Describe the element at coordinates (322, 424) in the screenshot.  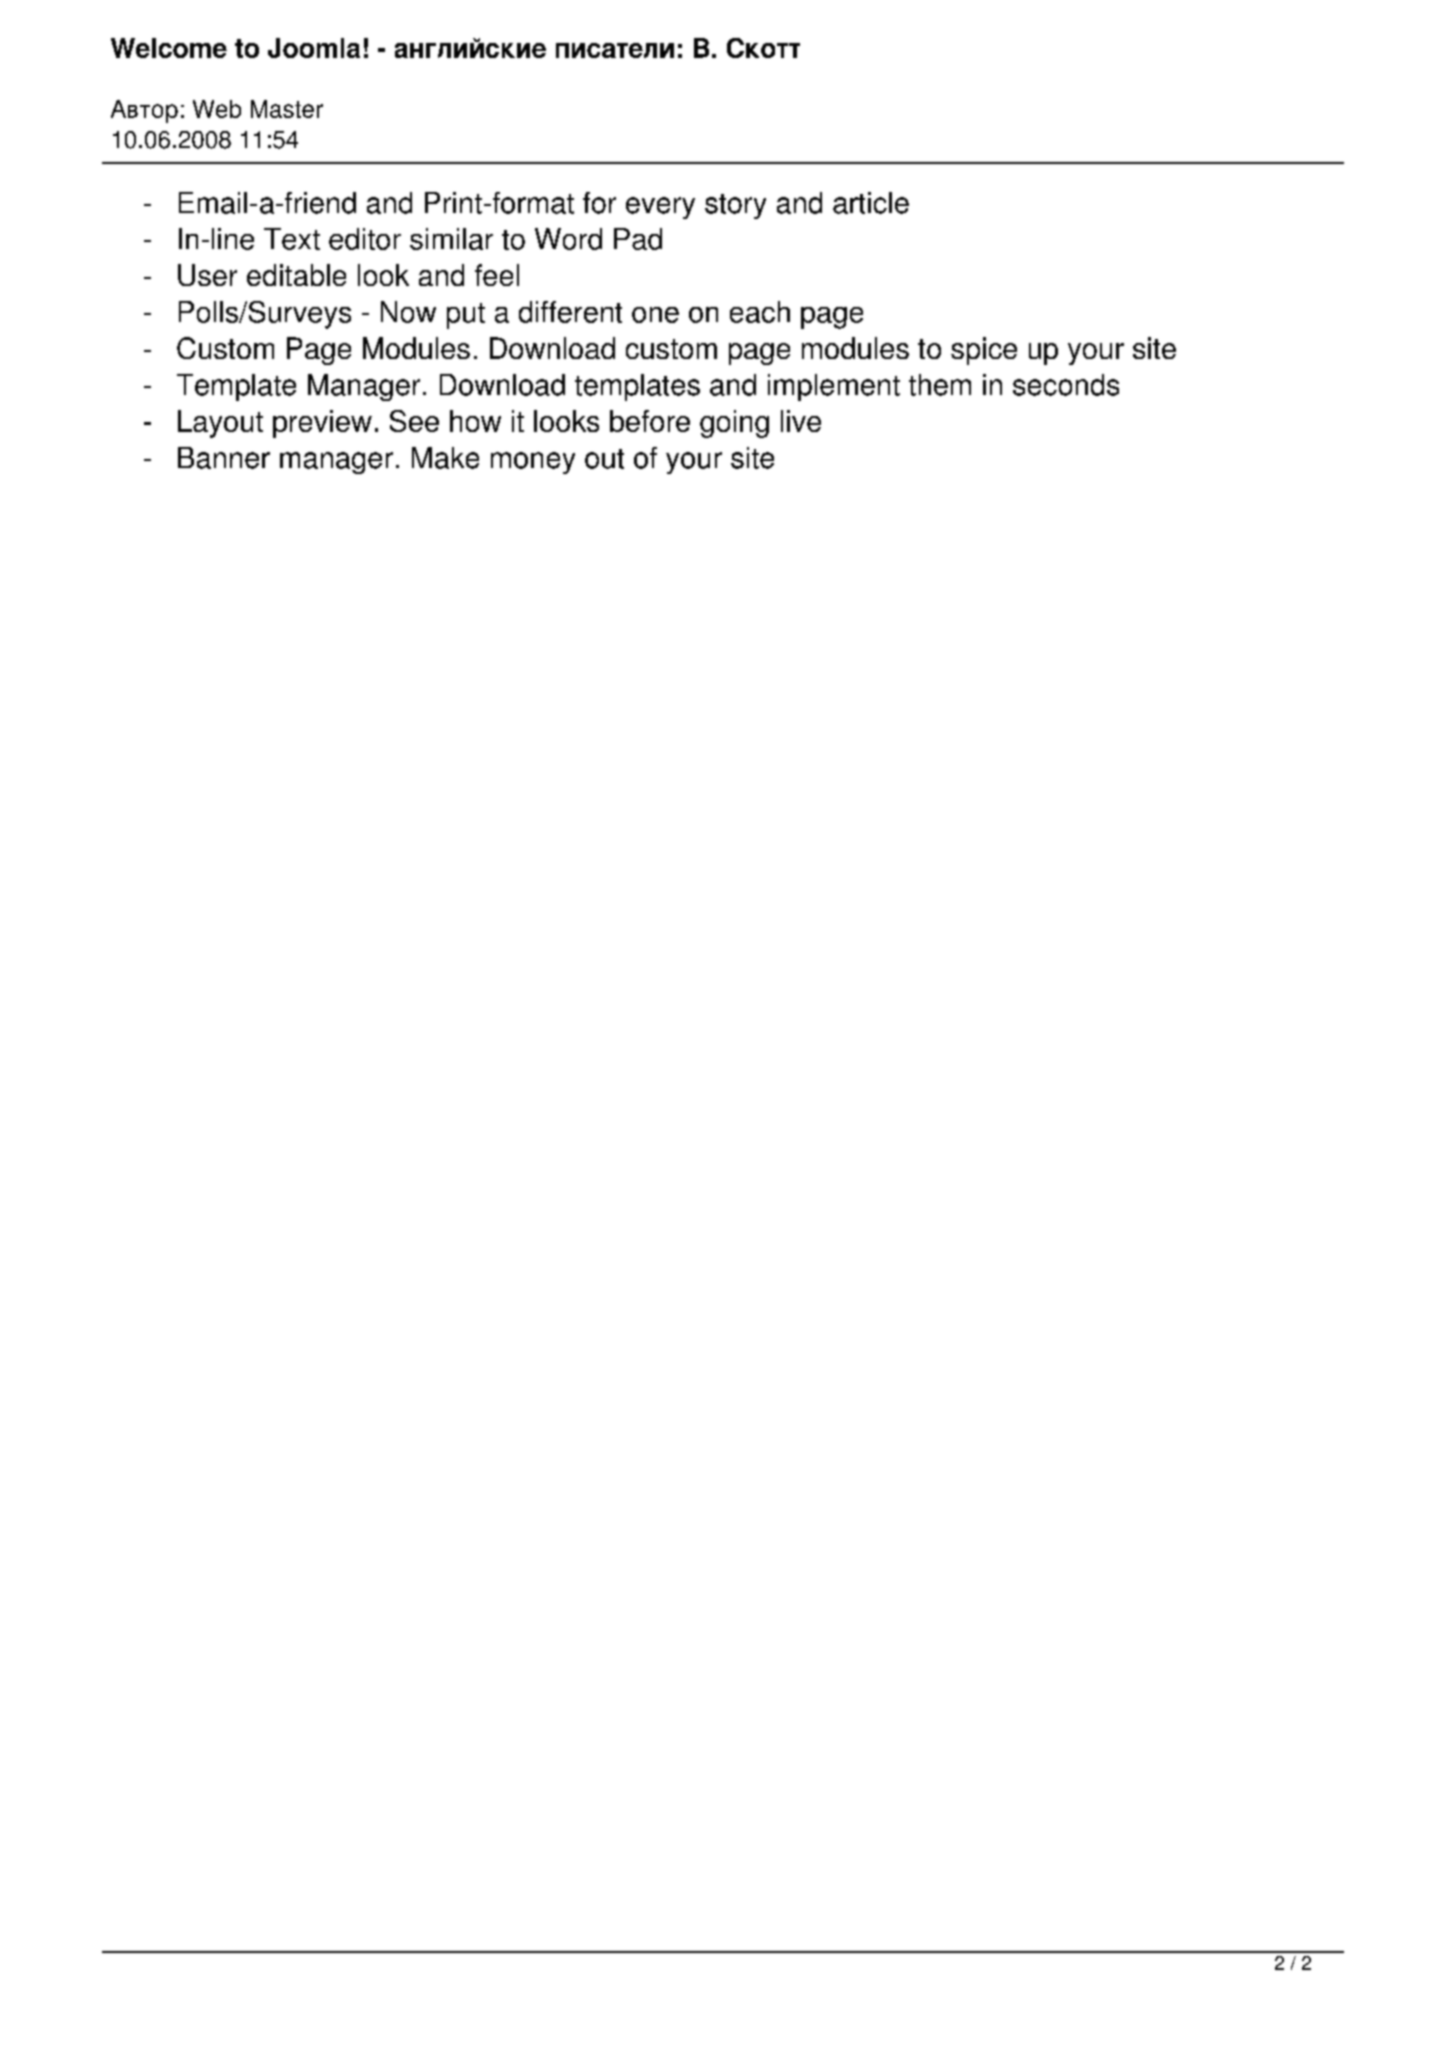
I see `preview` at that location.
